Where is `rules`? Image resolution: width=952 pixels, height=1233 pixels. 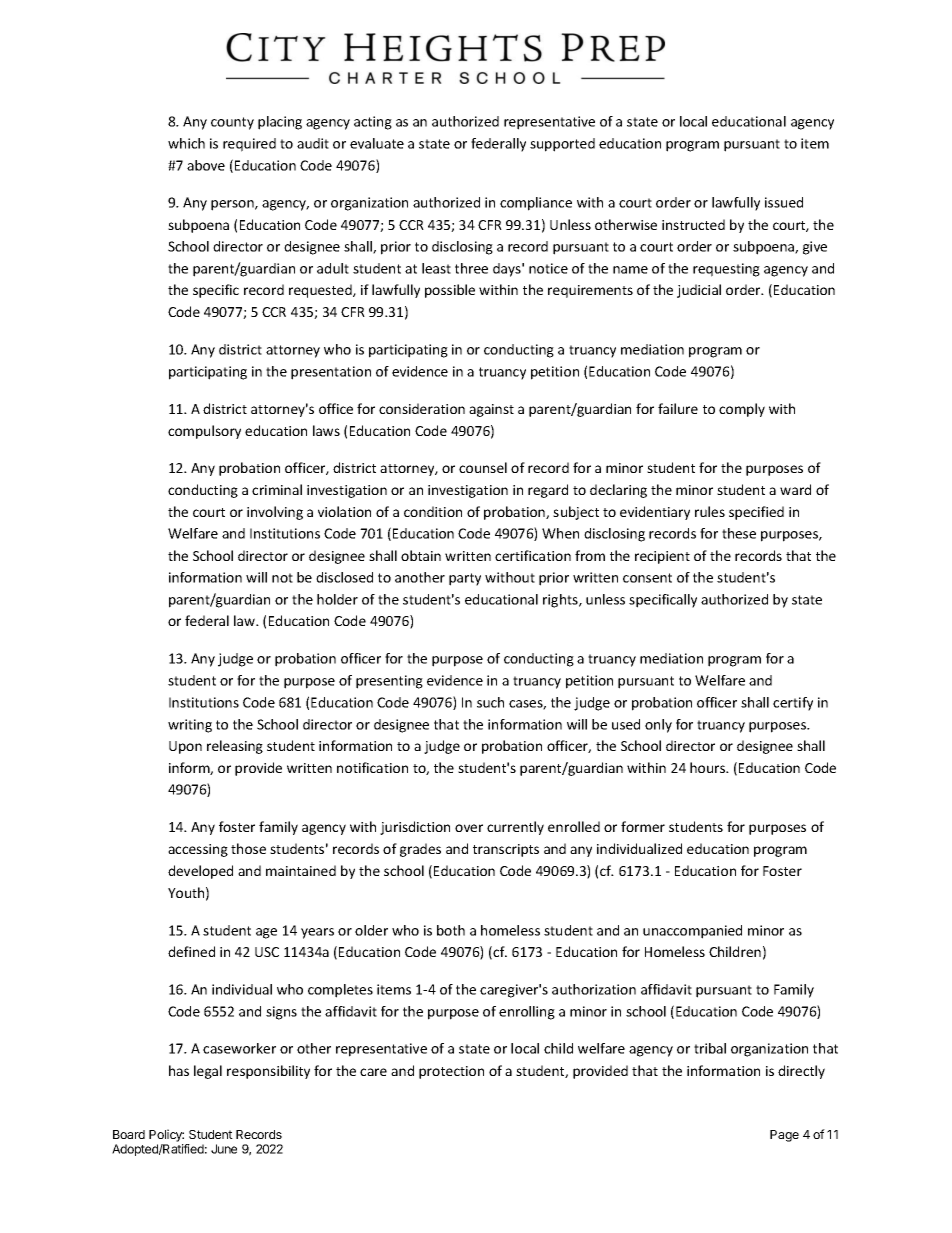
rules is located at coordinates (710, 511).
